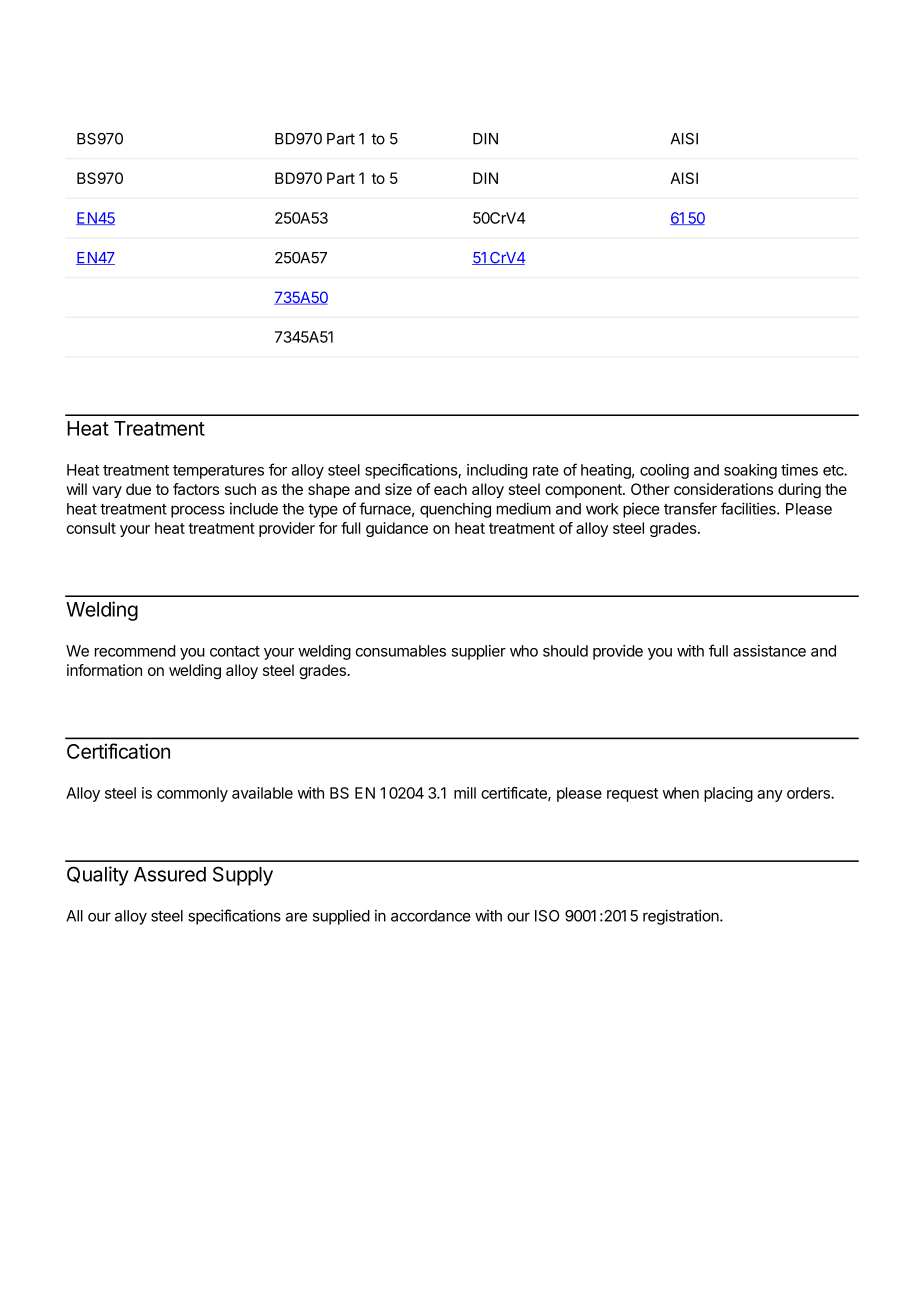  Describe the element at coordinates (397, 529) in the screenshot. I see `guidance` at that location.
